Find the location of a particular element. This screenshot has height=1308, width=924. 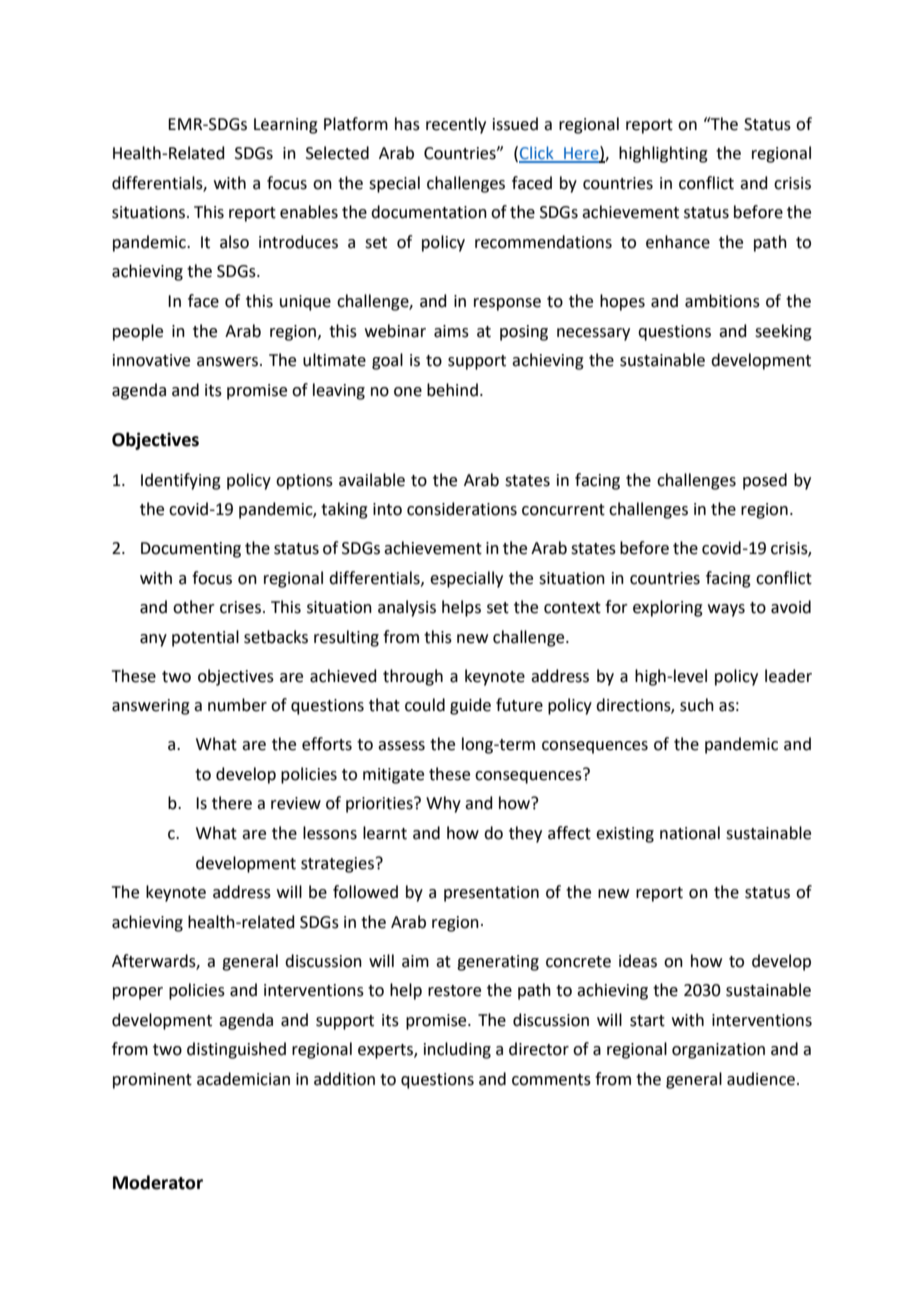

potential is located at coordinates (205, 638).
